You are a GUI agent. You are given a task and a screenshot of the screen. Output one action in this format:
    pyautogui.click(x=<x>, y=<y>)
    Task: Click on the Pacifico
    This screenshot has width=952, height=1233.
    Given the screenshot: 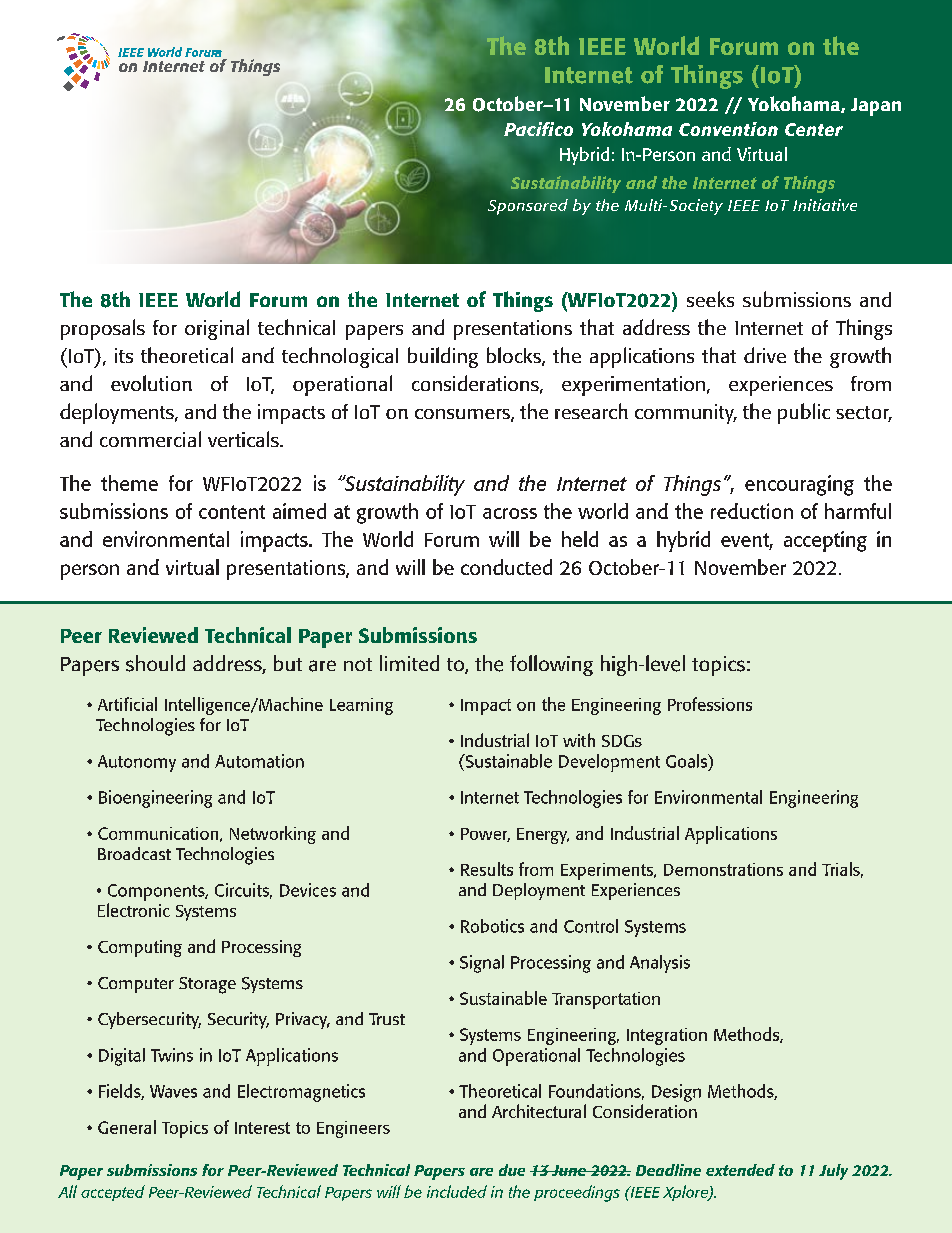 What is the action you would take?
    pyautogui.click(x=538, y=129)
